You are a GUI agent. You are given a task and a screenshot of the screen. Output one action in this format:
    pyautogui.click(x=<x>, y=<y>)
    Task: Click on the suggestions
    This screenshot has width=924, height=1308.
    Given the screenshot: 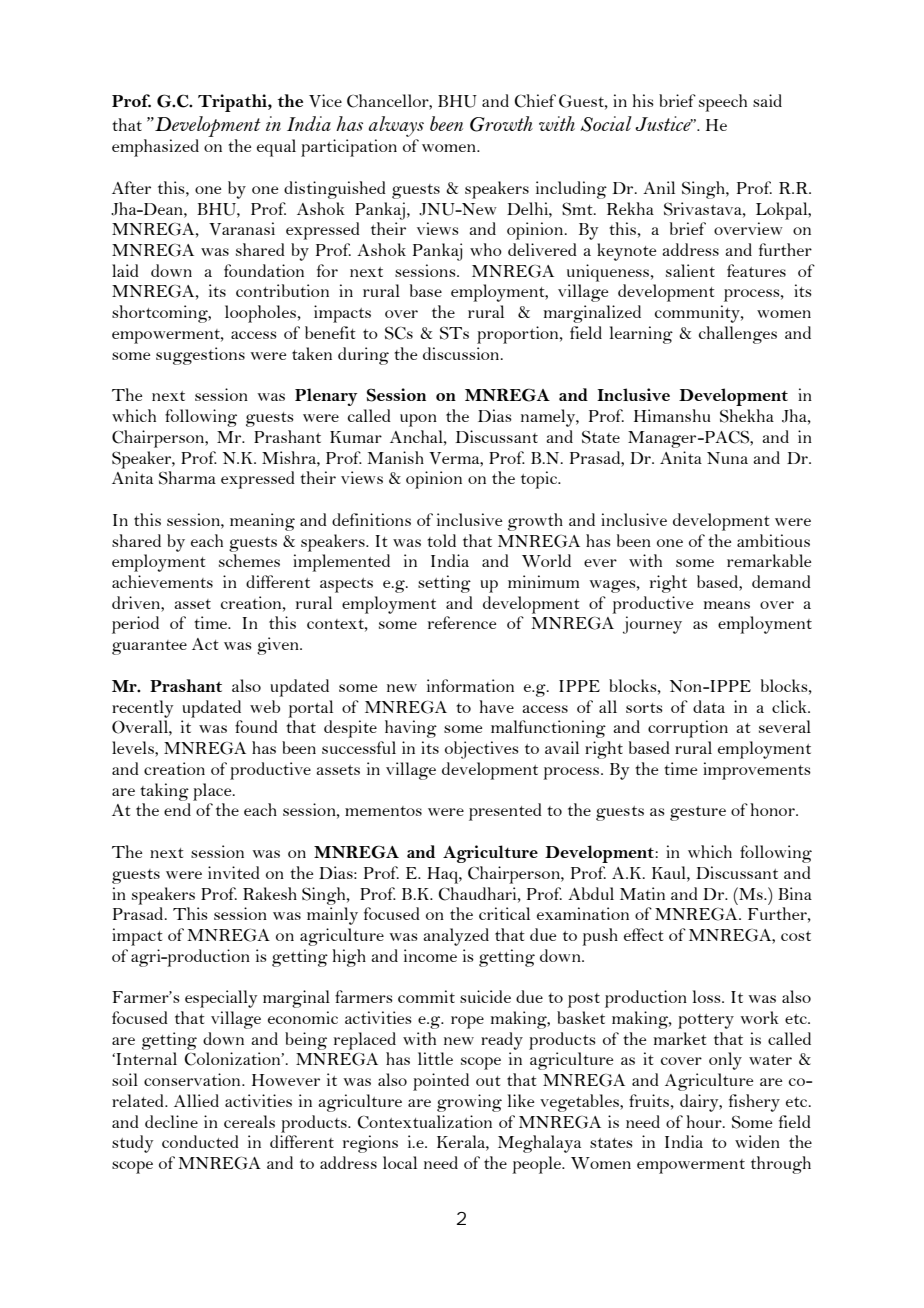 What is the action you would take?
    pyautogui.click(x=200, y=356)
